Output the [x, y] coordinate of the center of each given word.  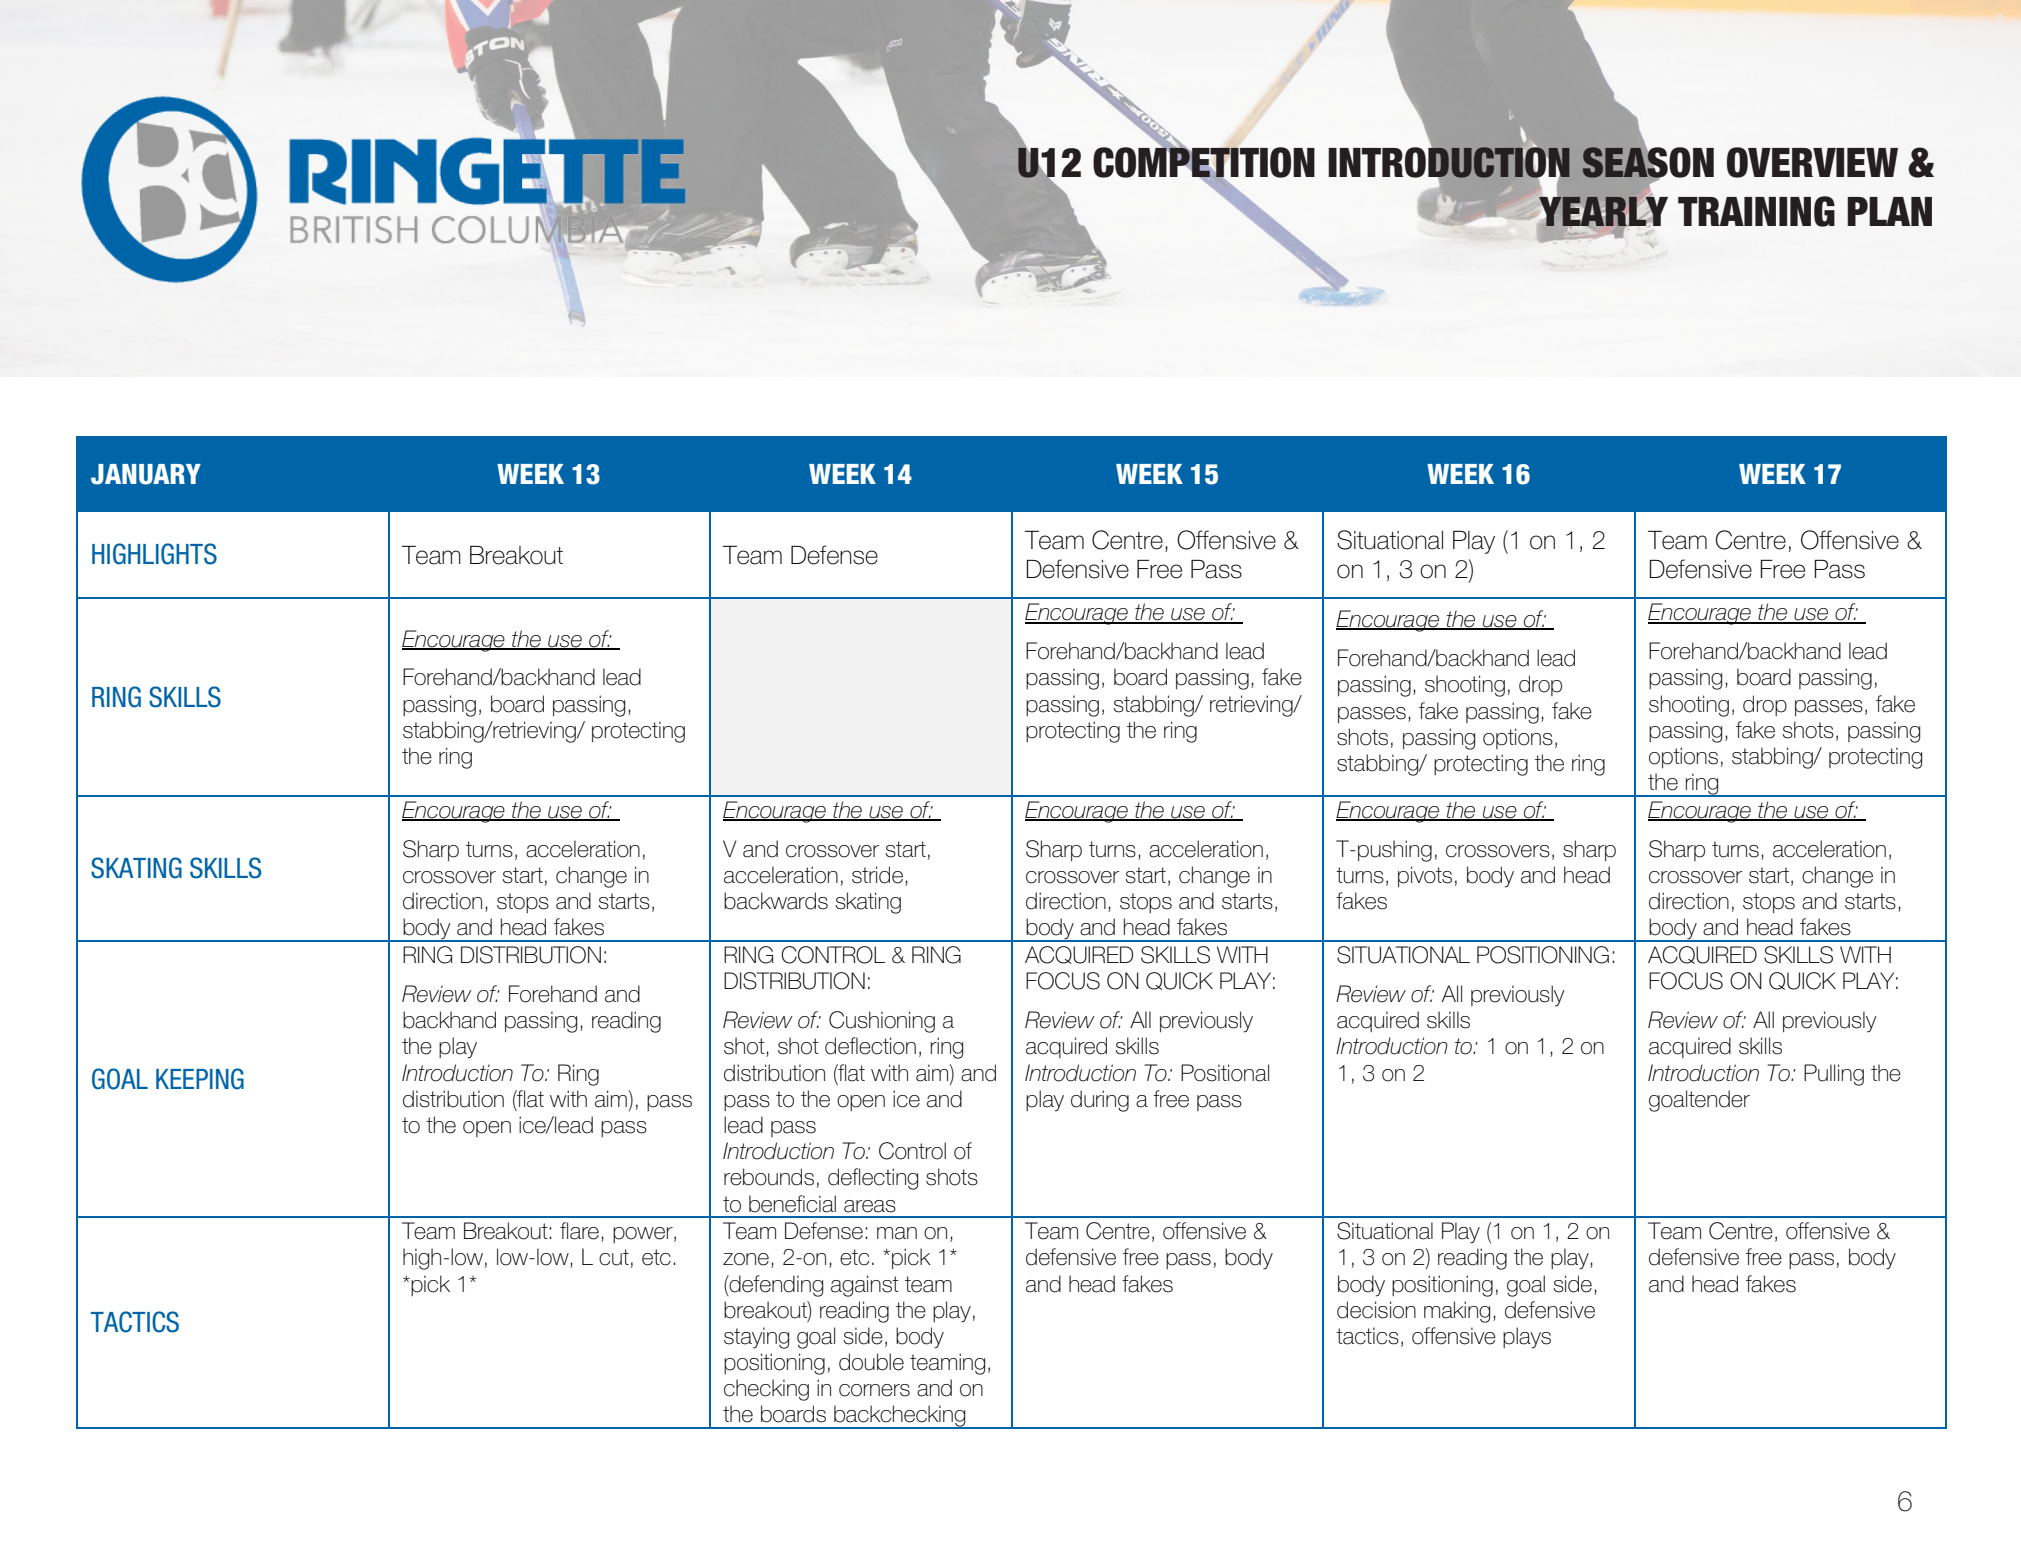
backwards [776, 901]
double [871, 1362]
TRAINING [1756, 211]
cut [614, 1257]
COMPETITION [1204, 162]
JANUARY [146, 474]
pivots [1425, 876]
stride [877, 875]
